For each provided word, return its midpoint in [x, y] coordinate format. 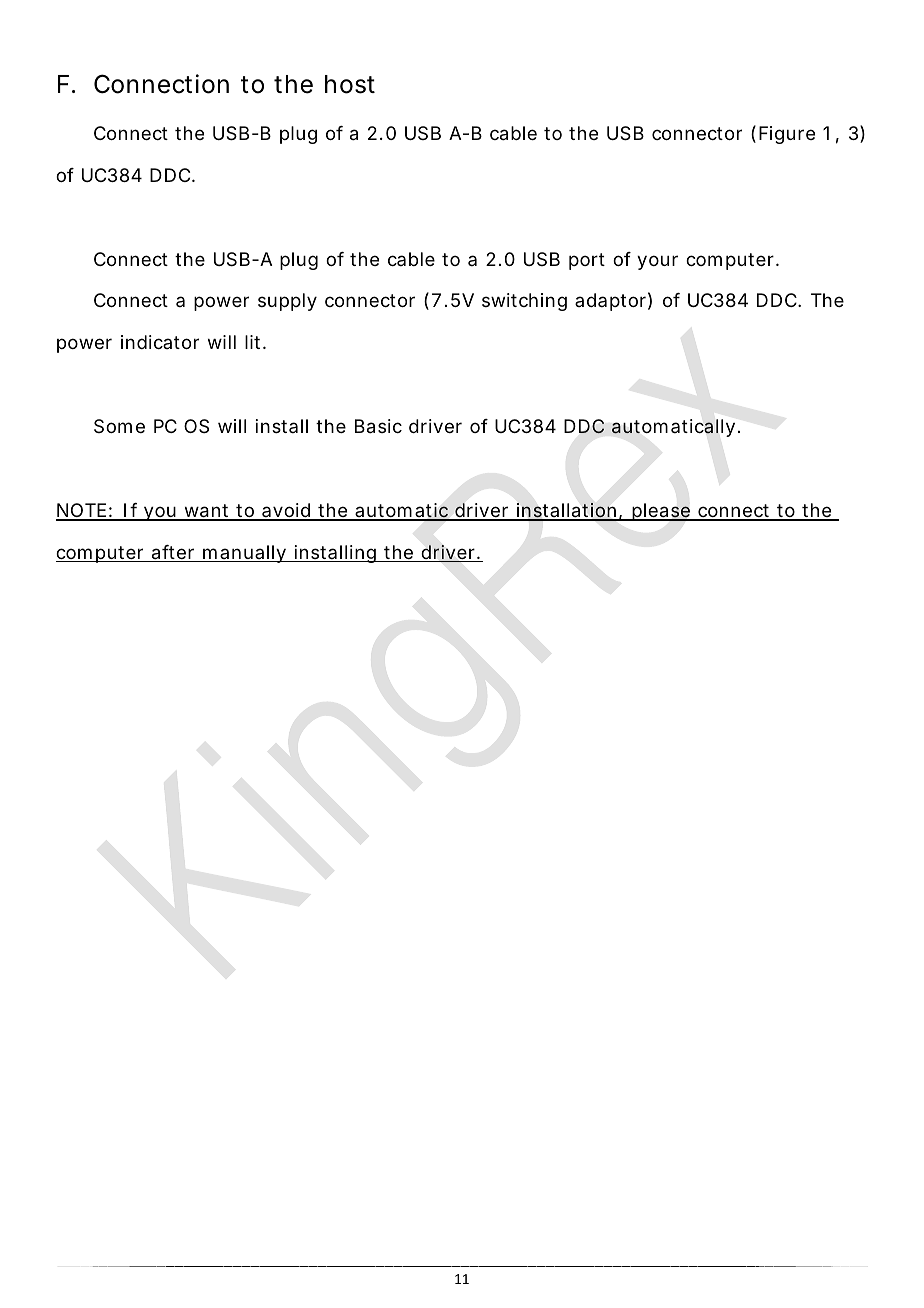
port [587, 261]
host [350, 84]
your [657, 262]
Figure [787, 135]
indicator [160, 342]
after [173, 553]
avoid [286, 511]
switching [524, 302]
